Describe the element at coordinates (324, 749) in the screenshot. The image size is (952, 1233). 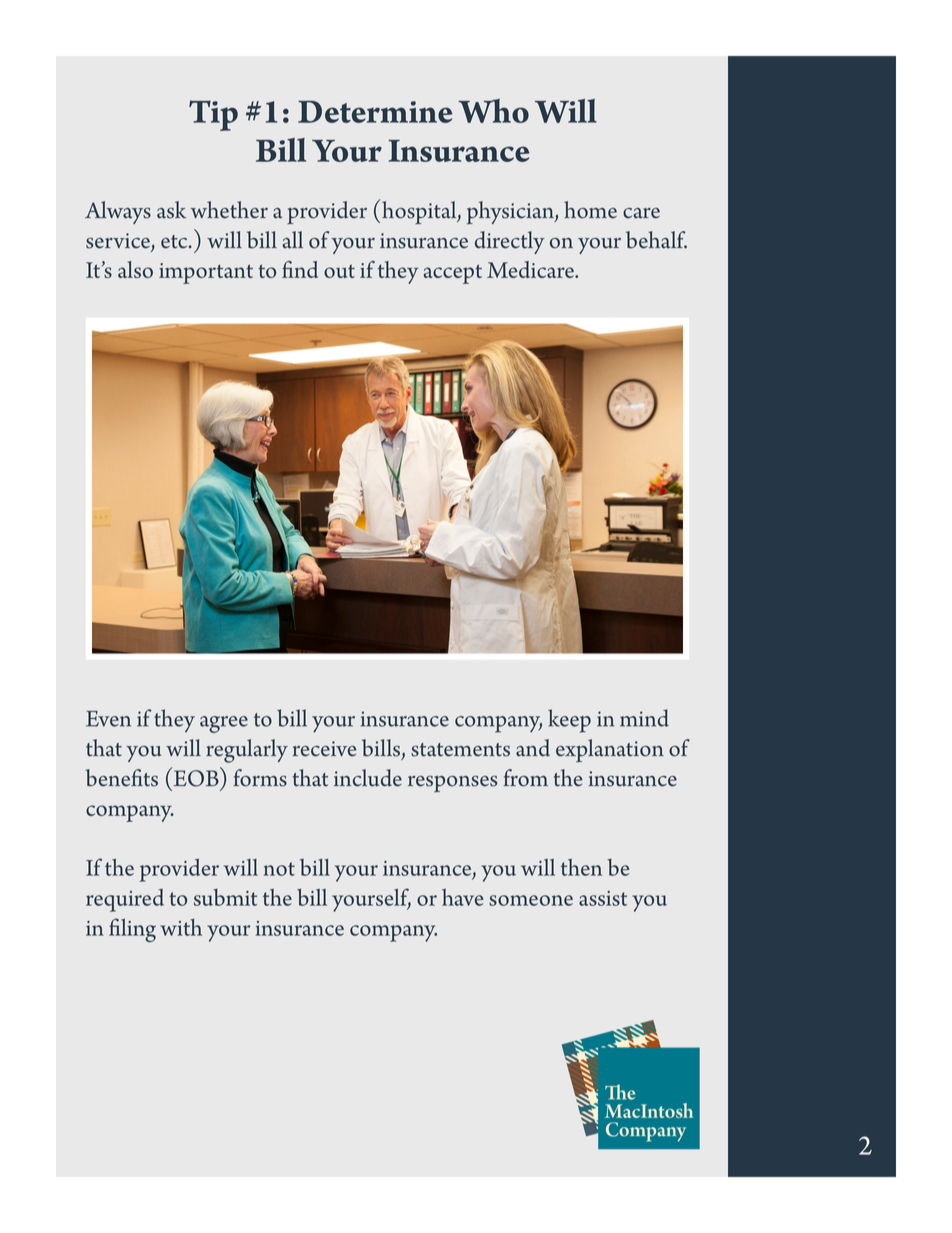
I see `receive` at that location.
